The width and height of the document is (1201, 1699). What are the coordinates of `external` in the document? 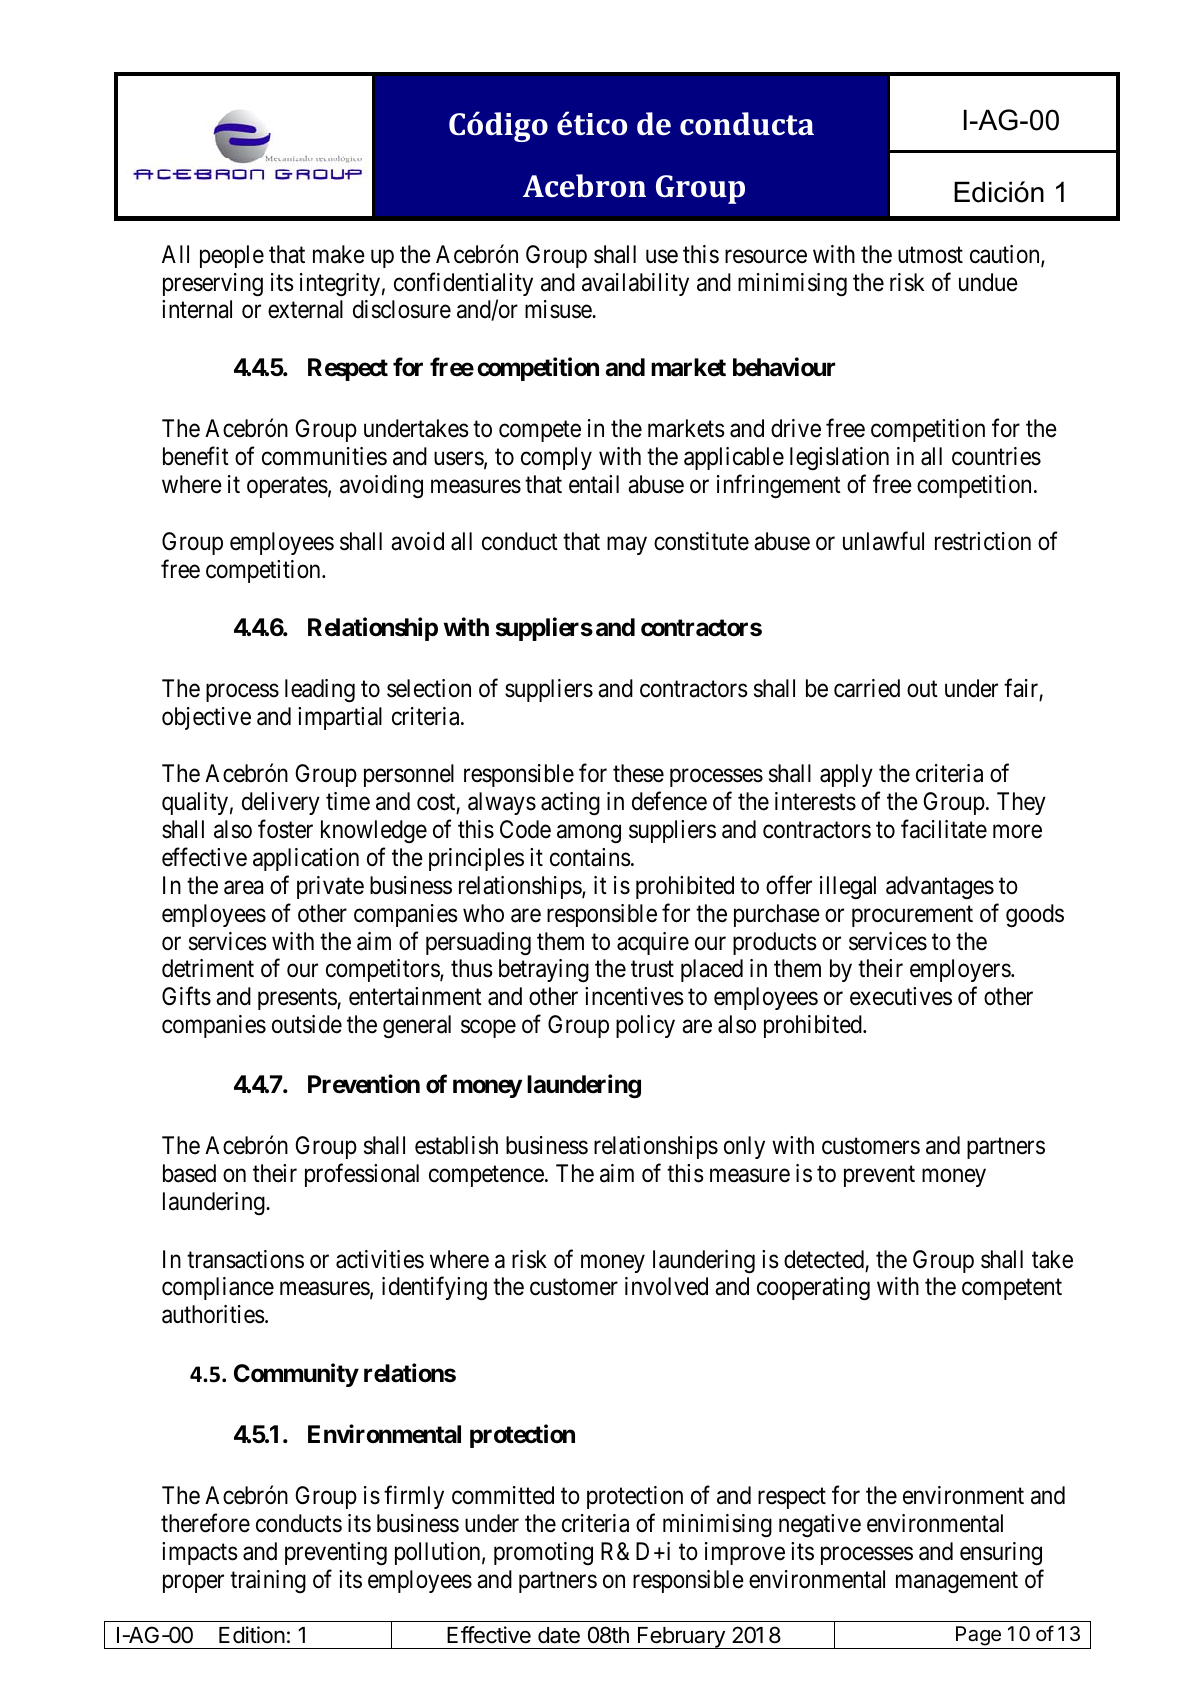 It's located at (305, 309).
